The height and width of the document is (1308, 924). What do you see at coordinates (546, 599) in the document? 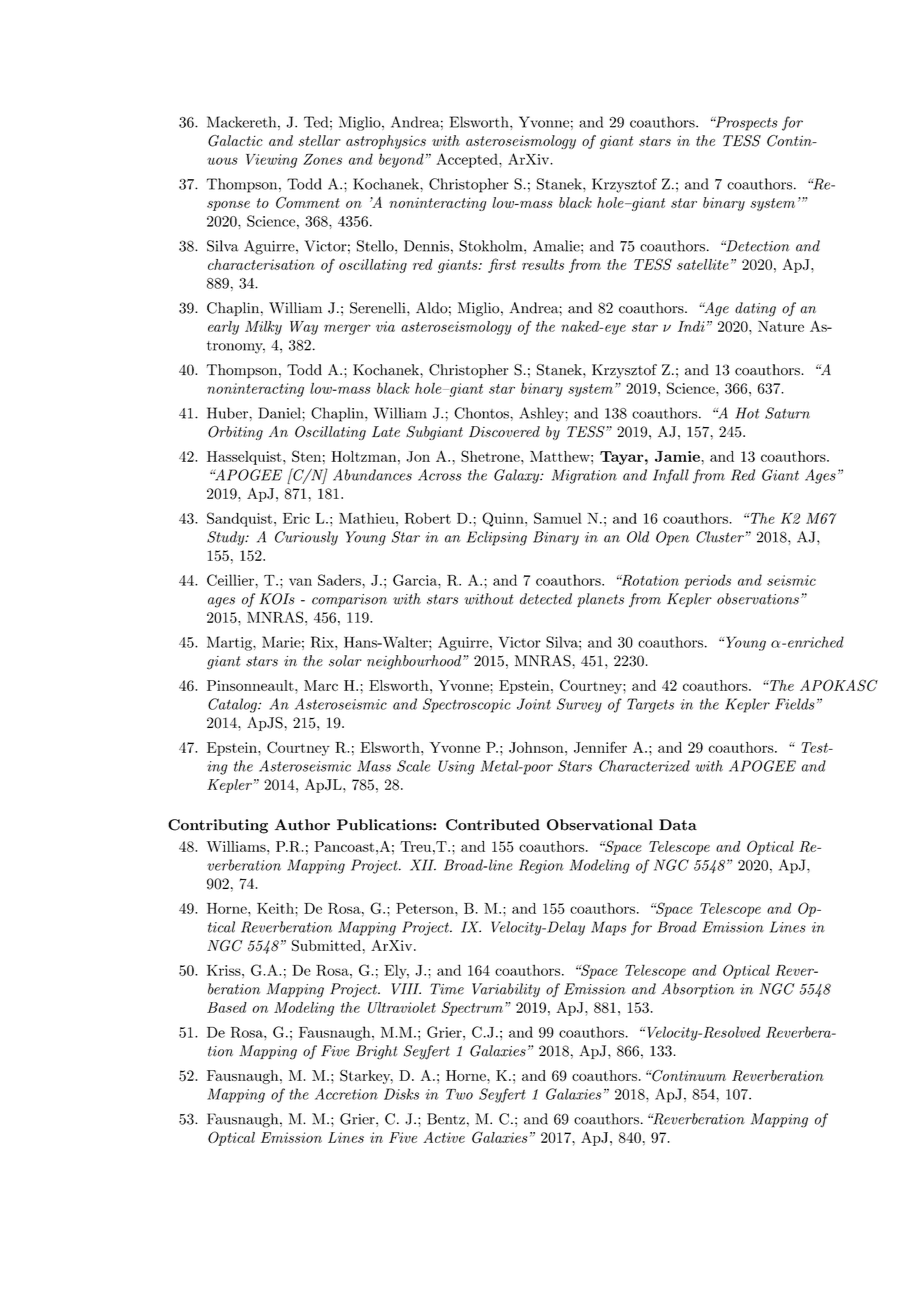
I see `detected` at bounding box center [546, 599].
